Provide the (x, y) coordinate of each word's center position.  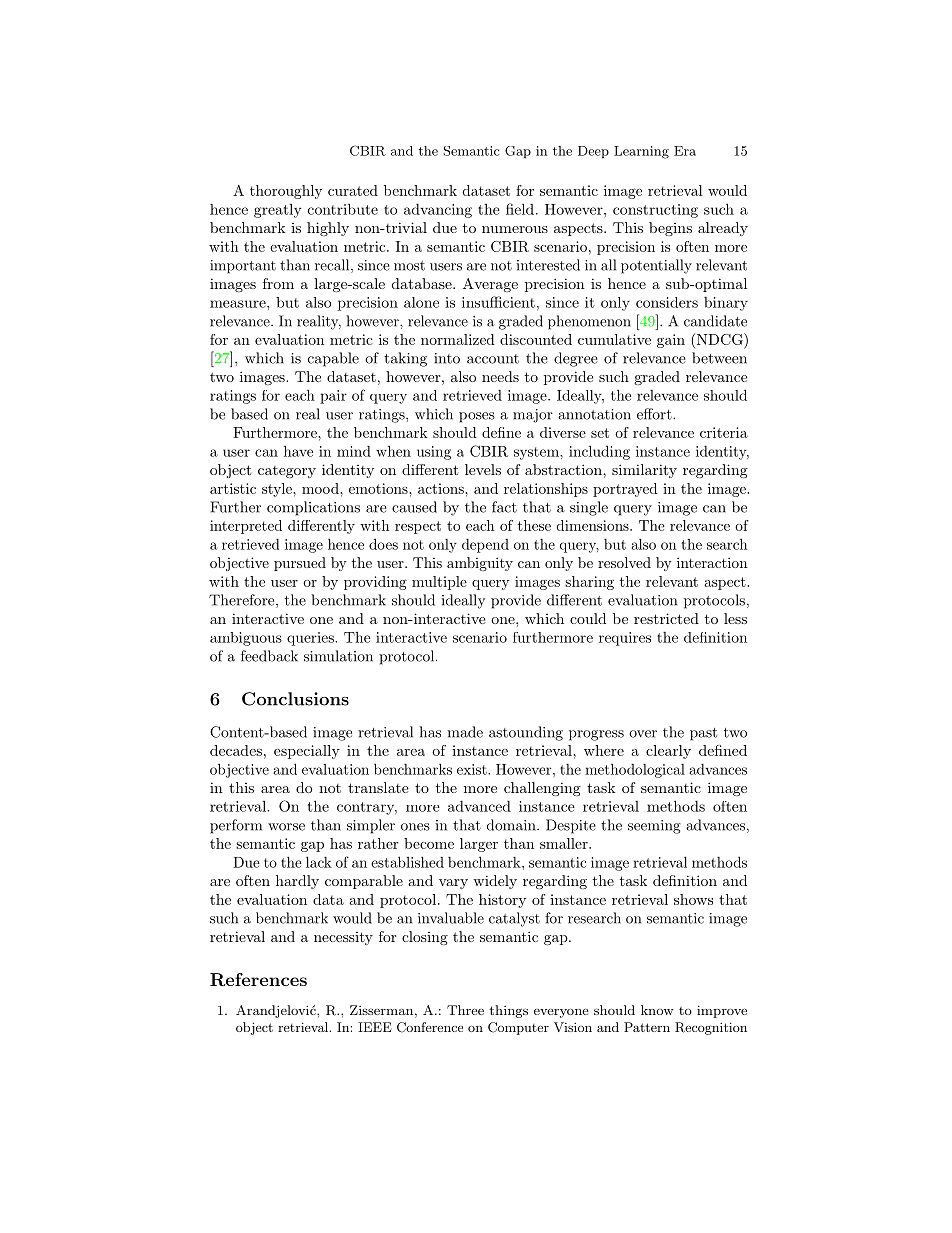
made (465, 732)
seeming (654, 827)
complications (313, 508)
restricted (666, 618)
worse (286, 827)
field (520, 209)
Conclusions (295, 699)
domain (512, 825)
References (258, 979)
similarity (644, 471)
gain (671, 341)
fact (504, 507)
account (493, 359)
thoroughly (286, 192)
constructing (655, 211)
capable (333, 359)
